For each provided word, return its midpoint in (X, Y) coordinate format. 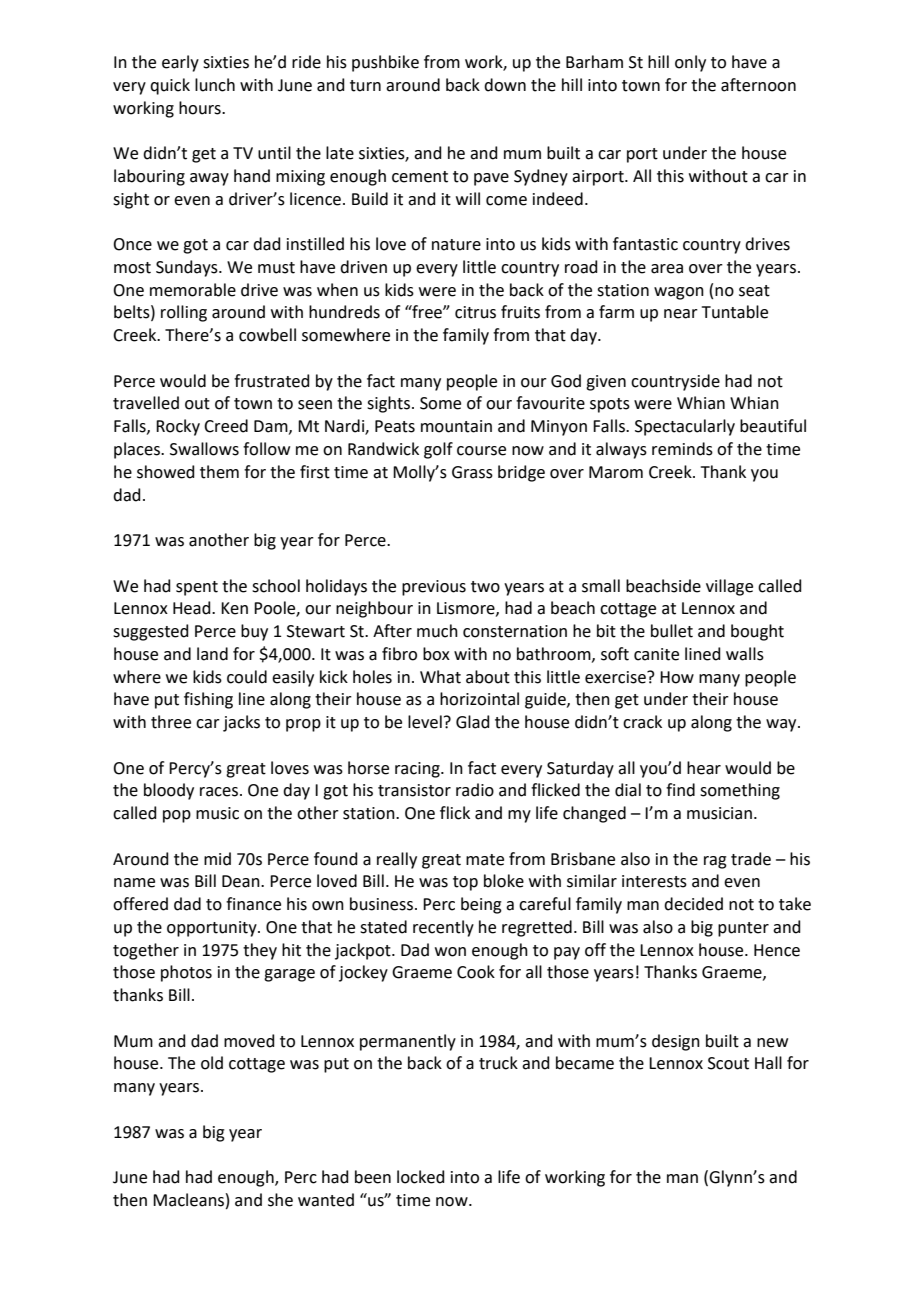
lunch (215, 85)
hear (704, 768)
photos (186, 973)
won (450, 952)
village (729, 587)
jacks (241, 723)
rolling (184, 313)
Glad (473, 722)
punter (743, 929)
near (681, 314)
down (505, 85)
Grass (472, 472)
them (219, 472)
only (690, 63)
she (280, 1200)
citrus (475, 312)
